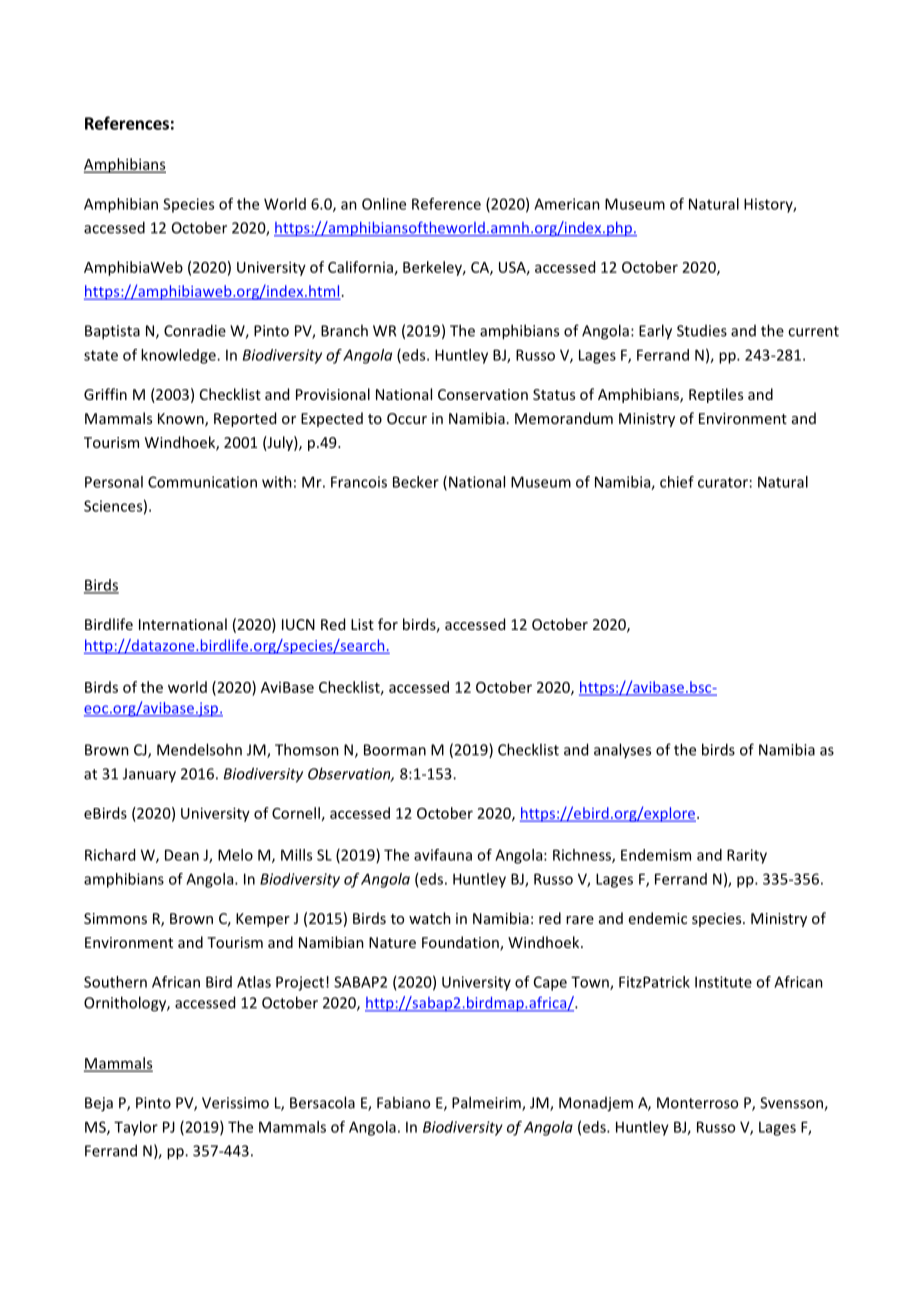 This image has height=1308, width=924. I want to click on Online, so click(384, 204).
